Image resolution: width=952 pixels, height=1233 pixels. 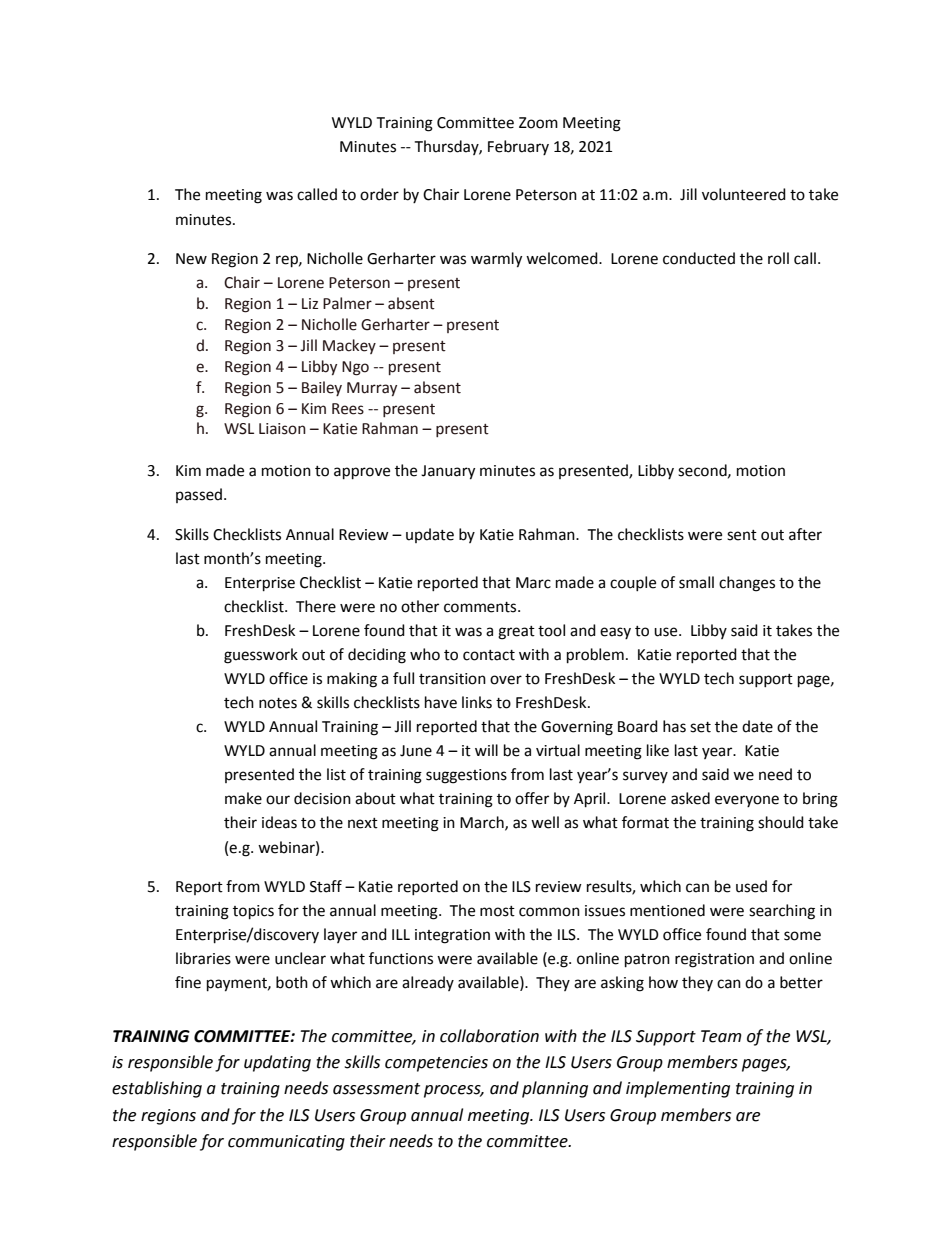 I want to click on New, so click(x=191, y=259).
